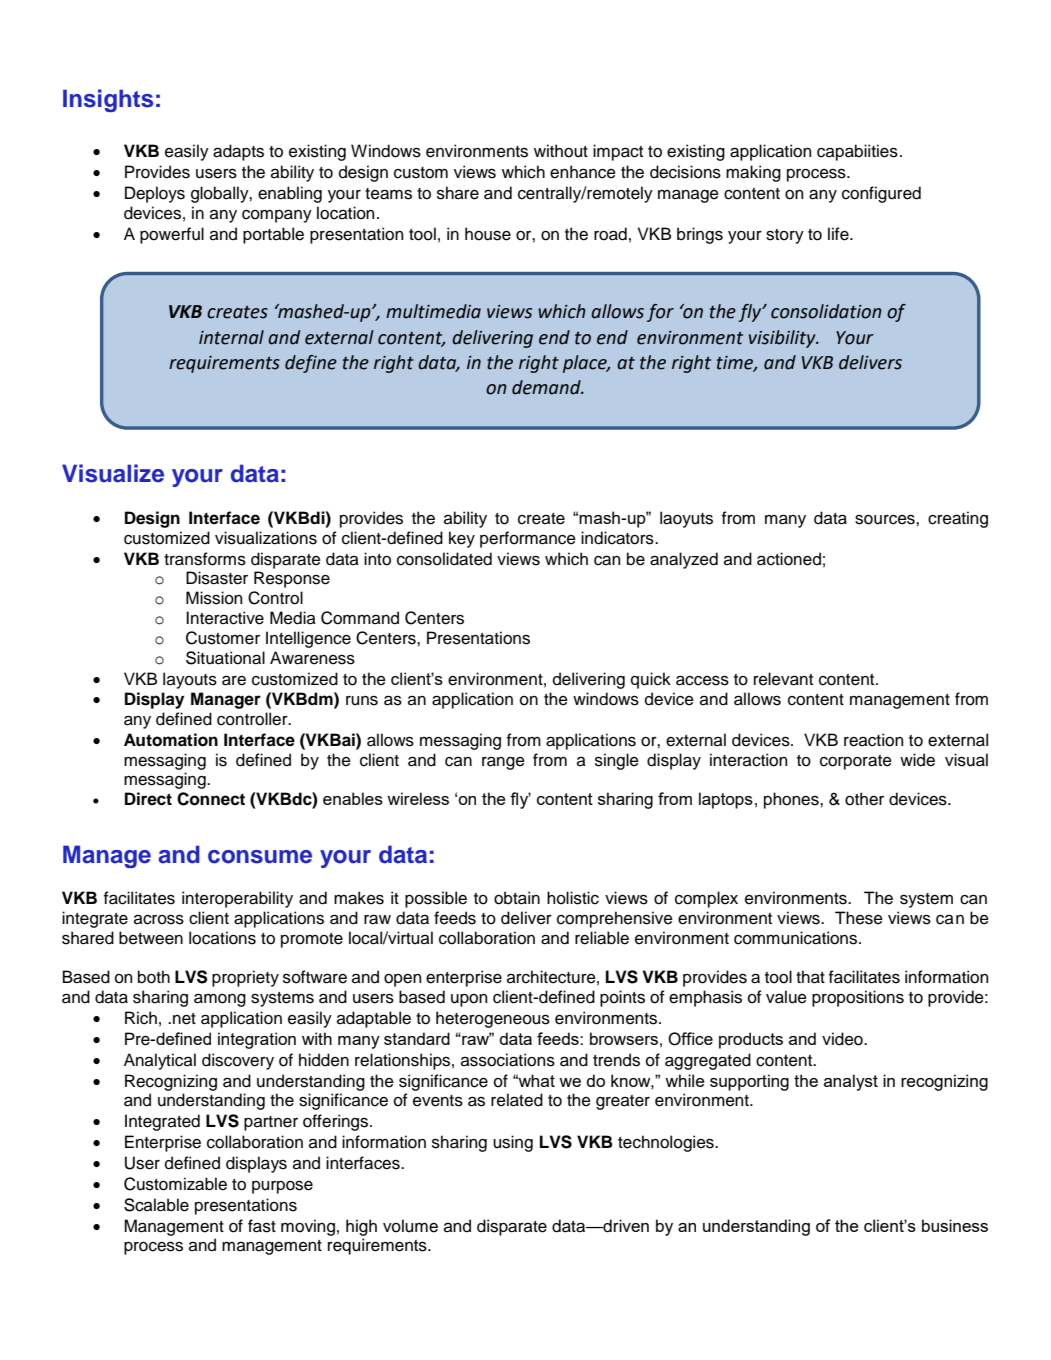 This image has height=1360, width=1051. Describe the element at coordinates (238, 152) in the image. I see `adapts` at that location.
